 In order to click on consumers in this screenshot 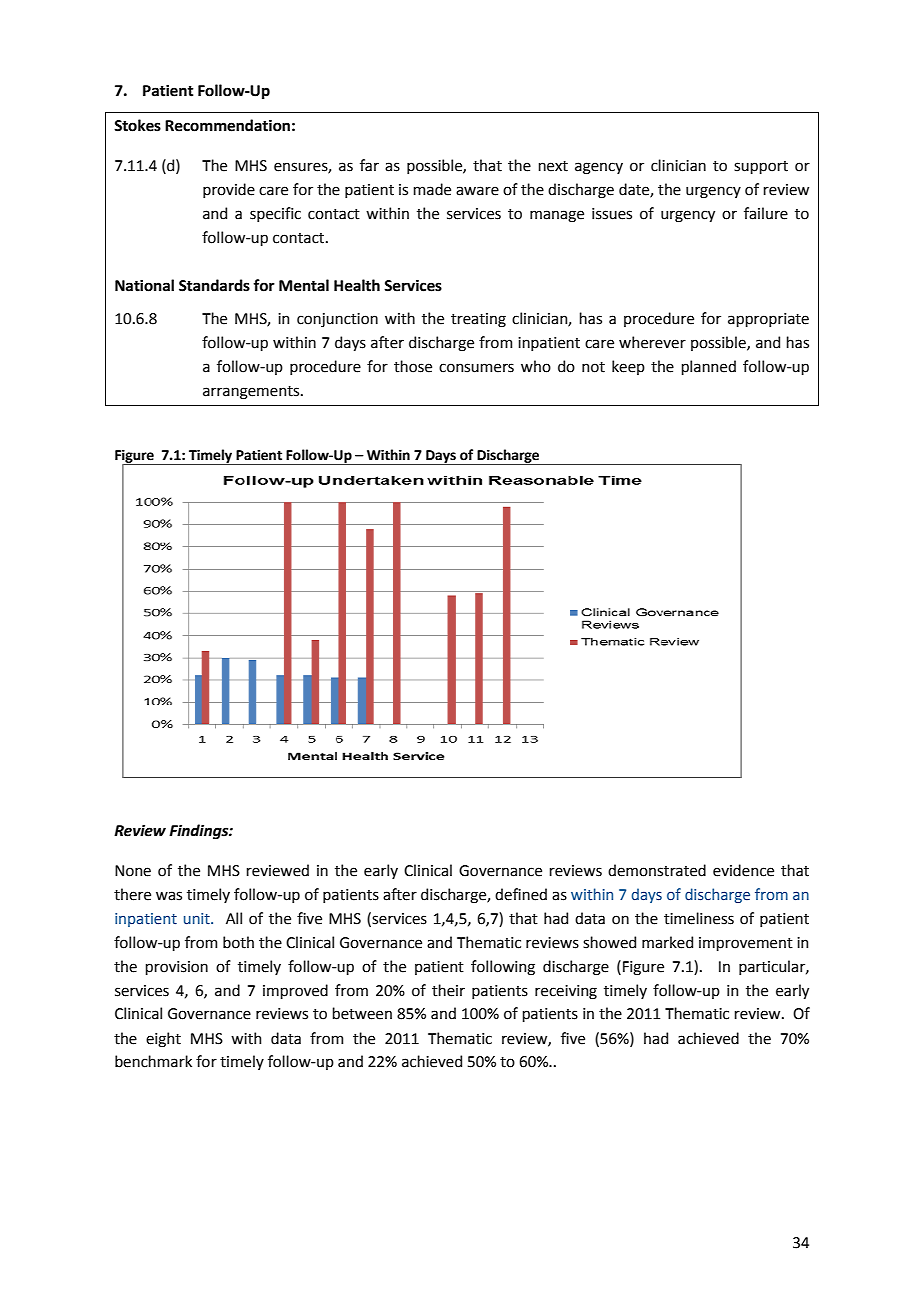, I will do `click(476, 368)`.
